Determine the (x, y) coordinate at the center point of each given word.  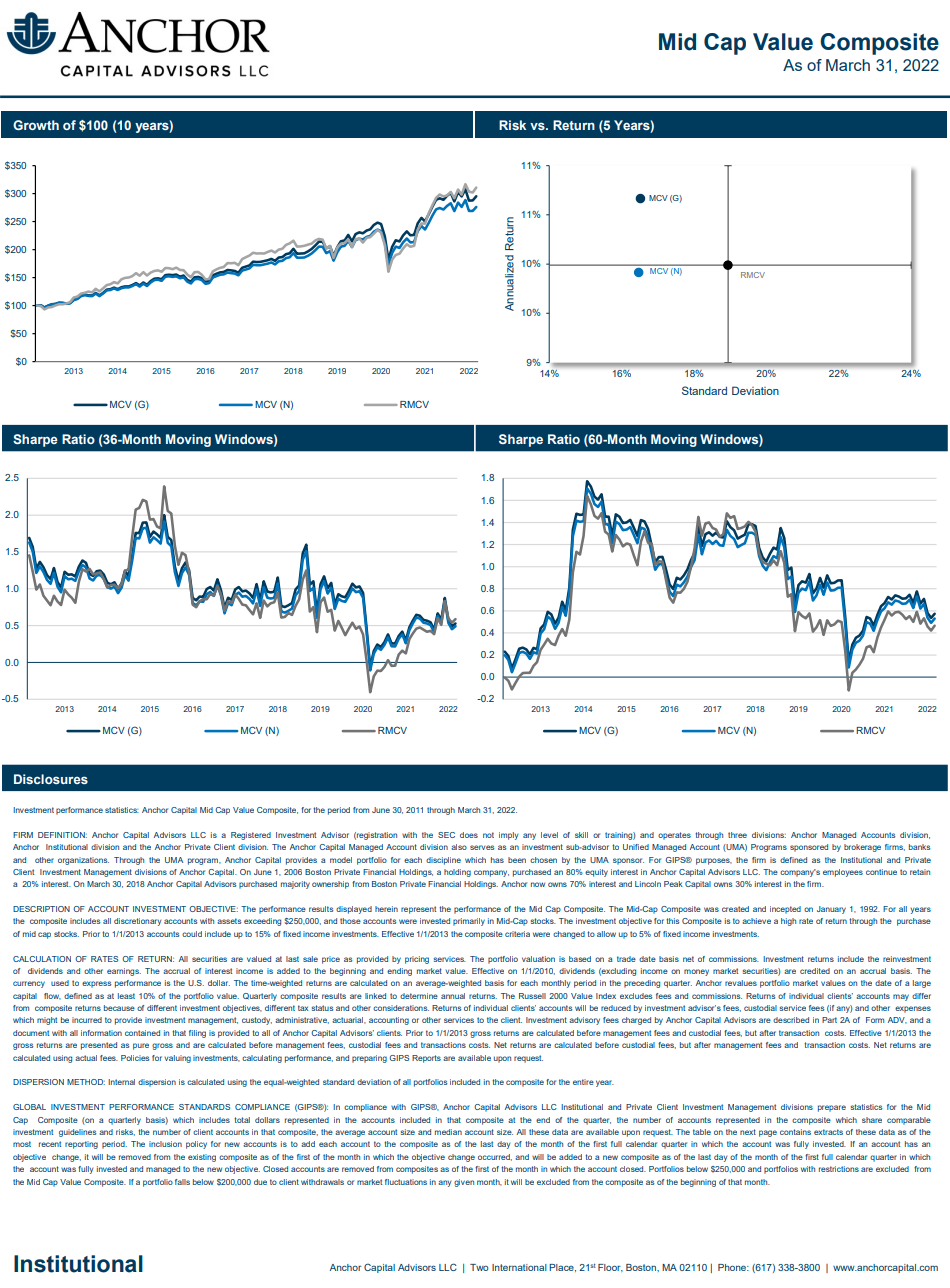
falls (182, 1182)
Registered (251, 836)
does (469, 835)
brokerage (862, 848)
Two (479, 1267)
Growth (36, 125)
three (737, 835)
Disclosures (51, 779)
